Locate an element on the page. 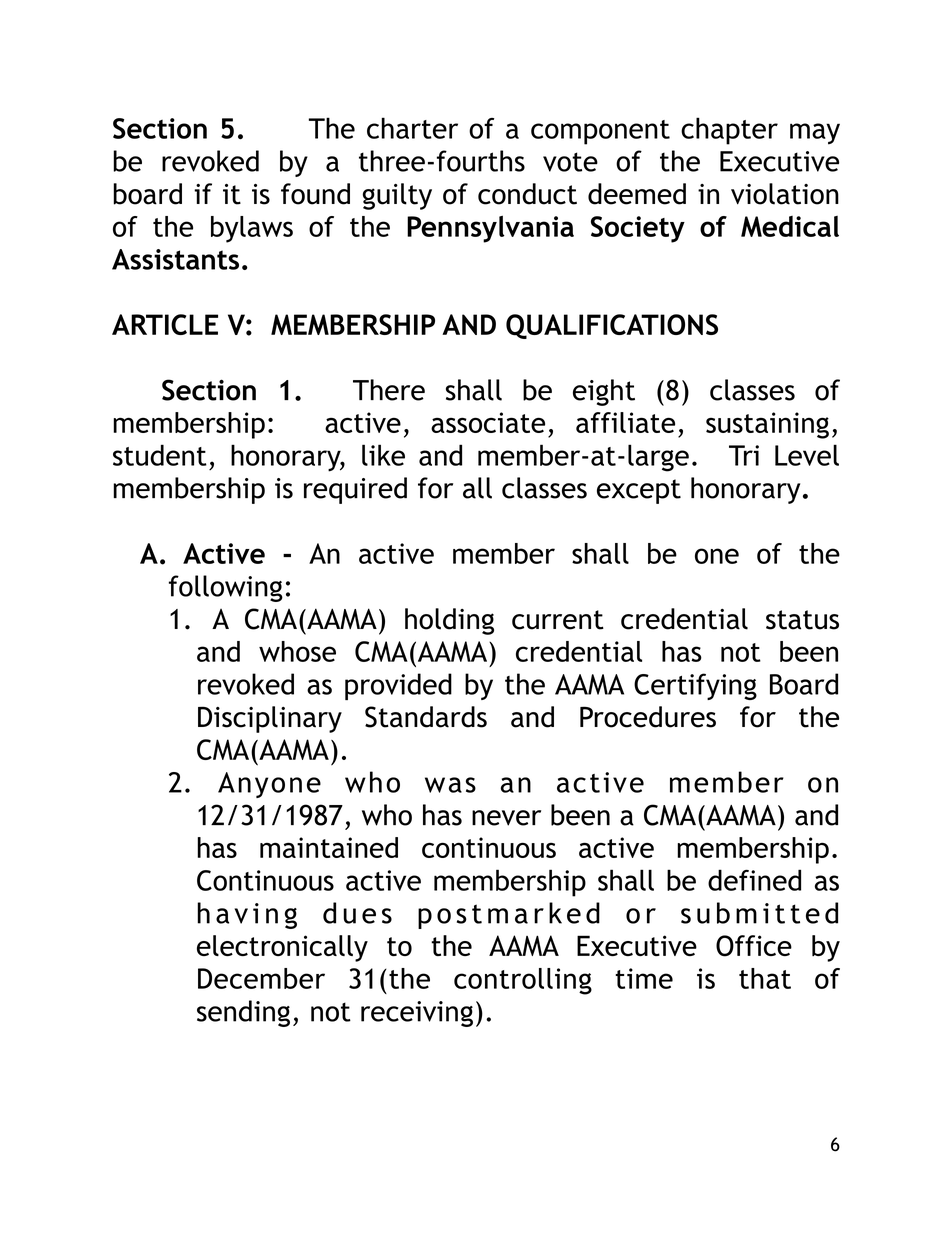 This image has width=952, height=1233. December is located at coordinates (261, 978).
